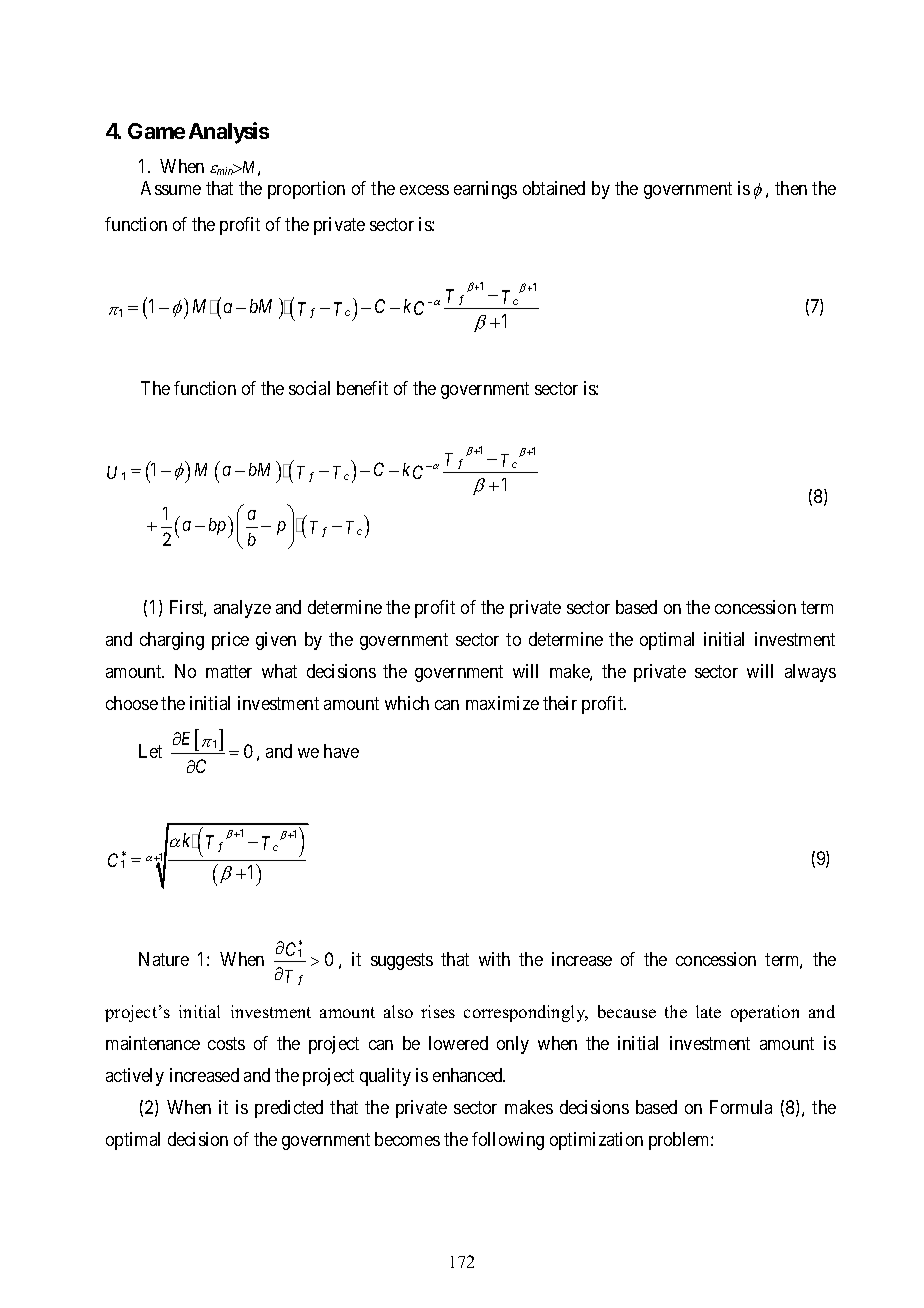 This screenshot has height=1308, width=924. Describe the element at coordinates (485, 190) in the screenshot. I see `earnings` at that location.
